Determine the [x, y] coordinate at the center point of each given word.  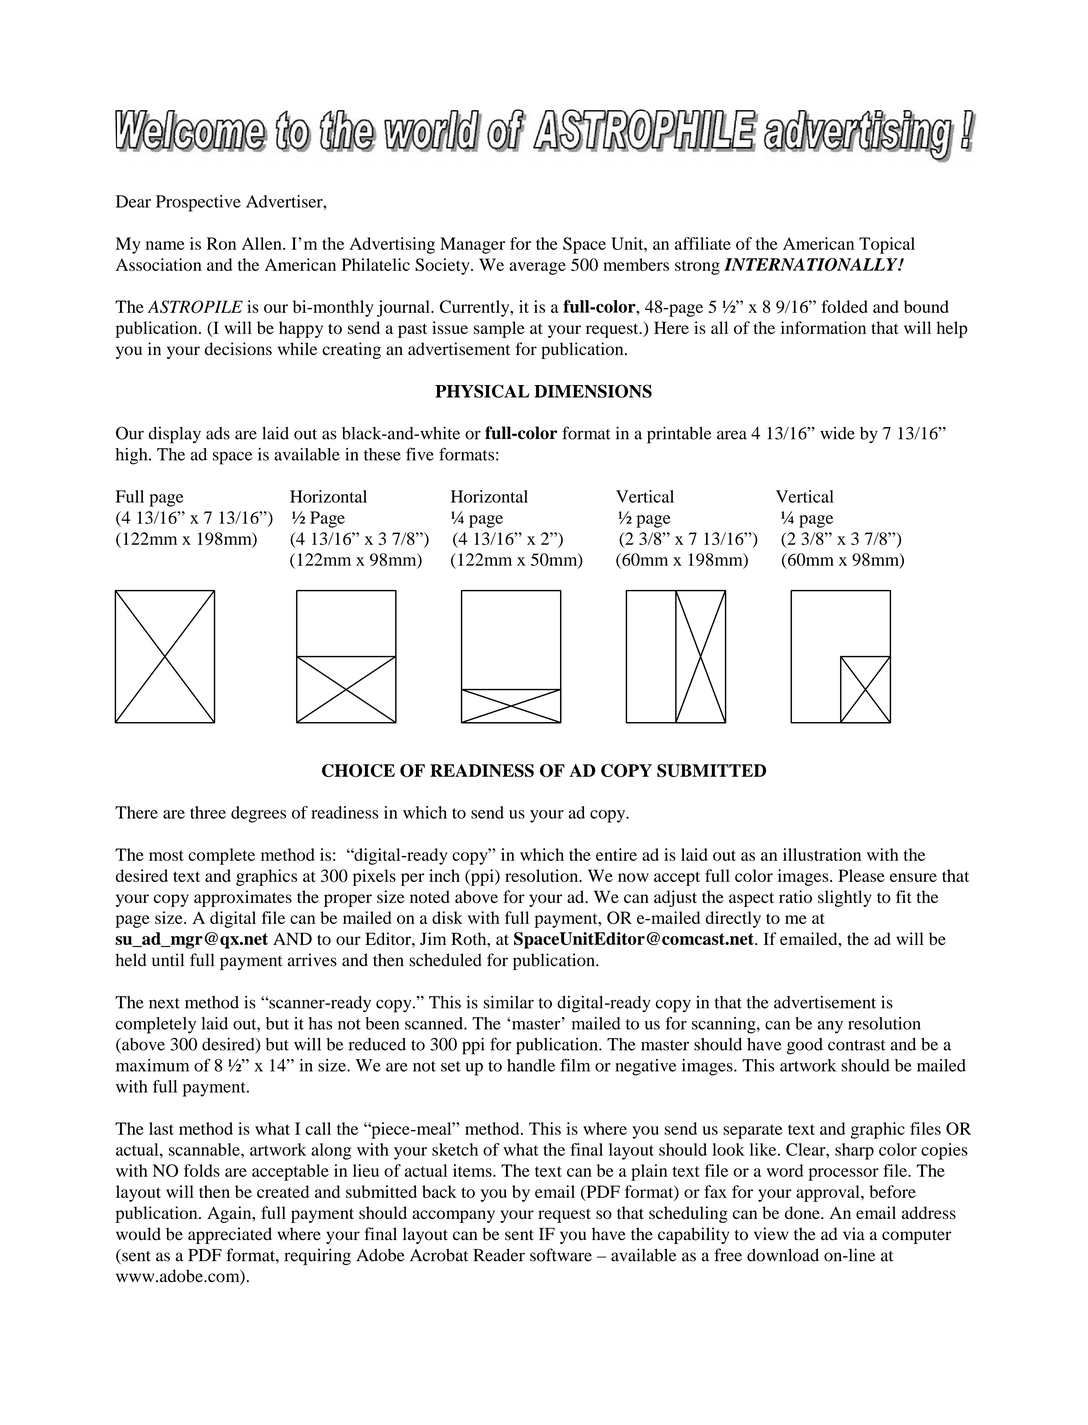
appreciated [230, 1235]
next [164, 1003]
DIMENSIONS [593, 391]
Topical [887, 245]
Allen [263, 243]
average [537, 268]
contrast [857, 1045]
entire [616, 854]
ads [218, 433]
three [208, 812]
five [420, 454]
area [732, 435]
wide [837, 433]
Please [861, 875]
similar [508, 1002]
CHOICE [358, 770]
